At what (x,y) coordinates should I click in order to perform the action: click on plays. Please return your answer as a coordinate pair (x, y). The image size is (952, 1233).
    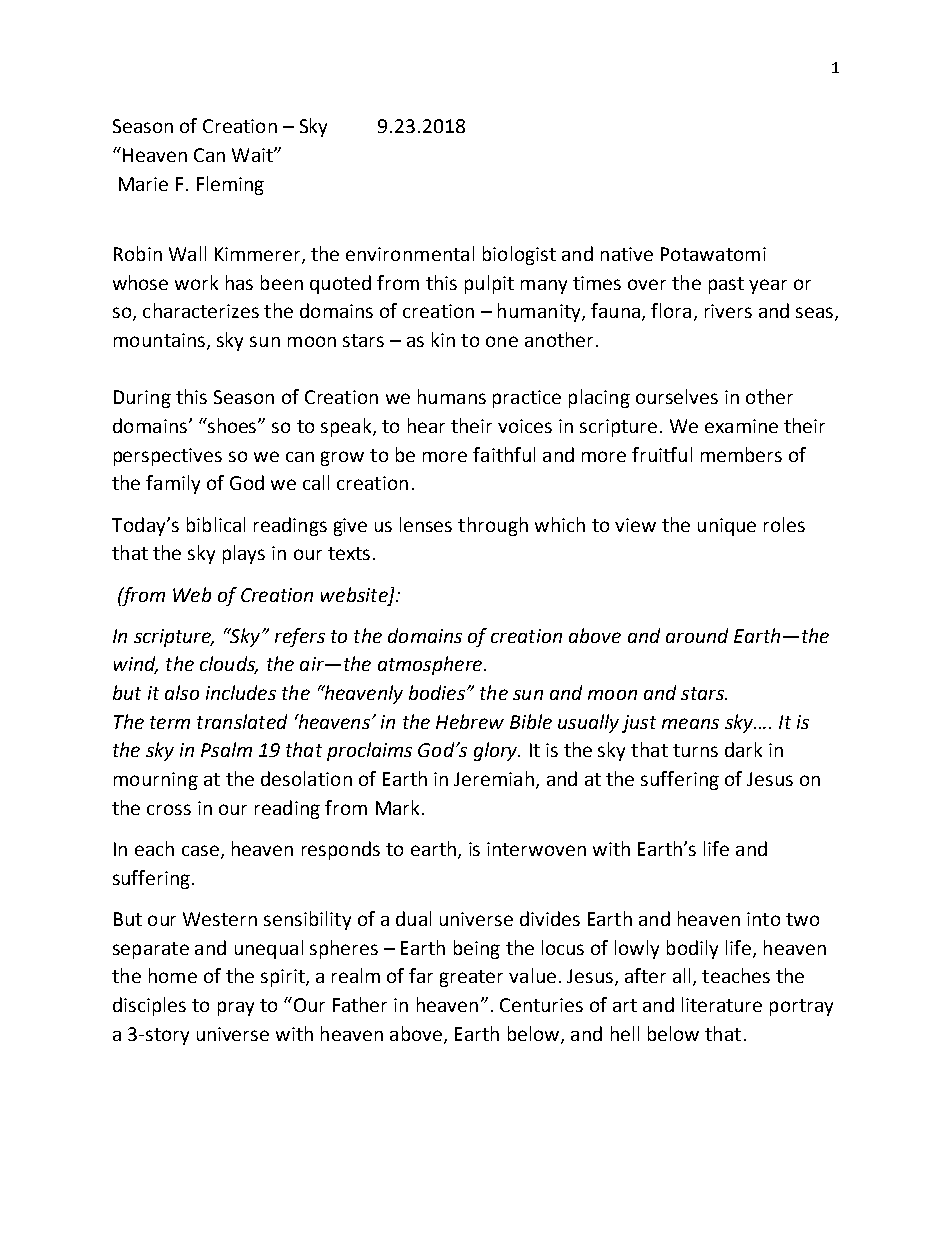
    Looking at the image, I should click on (244, 554).
